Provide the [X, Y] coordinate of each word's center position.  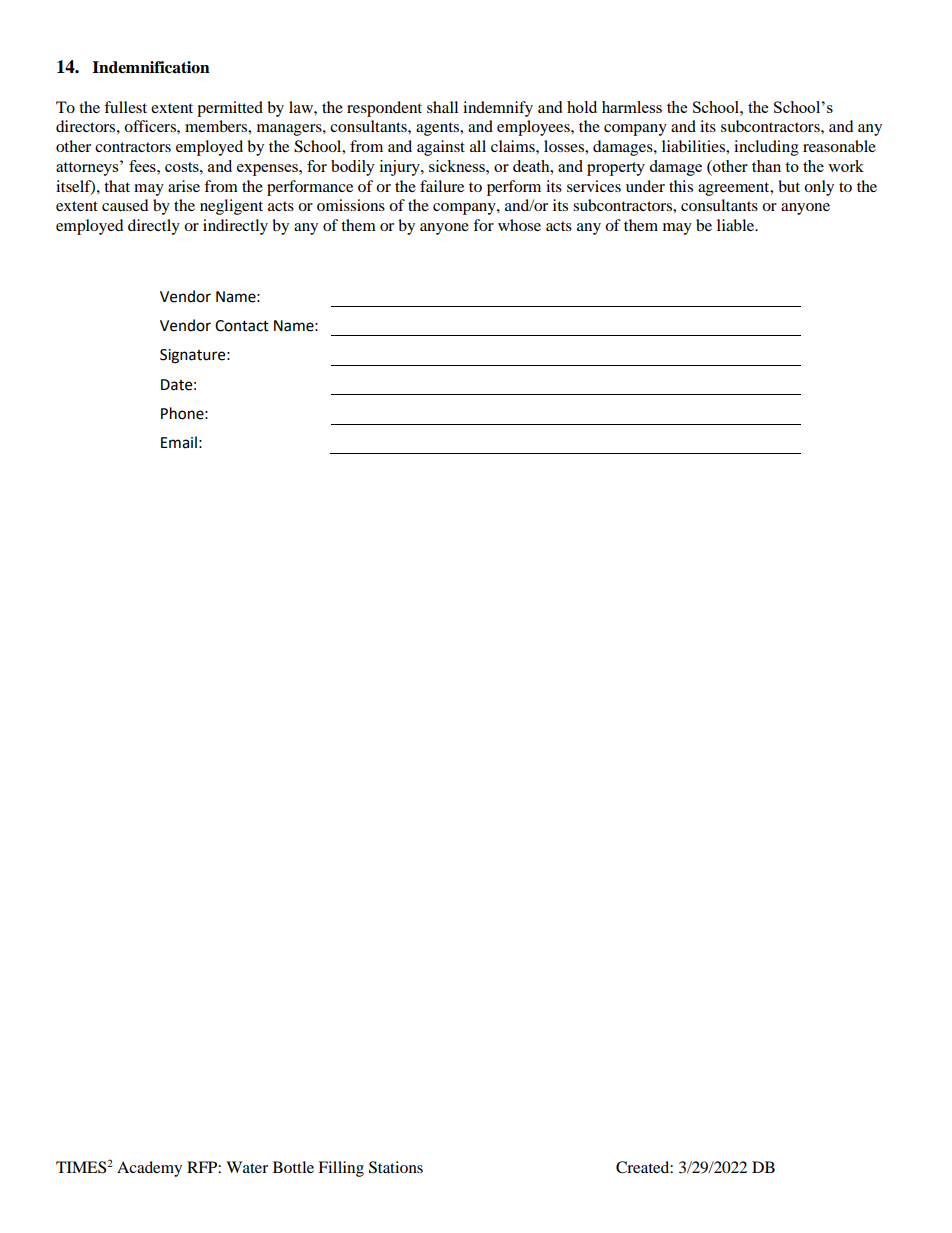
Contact [242, 326]
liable [737, 225]
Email [179, 442]
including [766, 148]
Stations [396, 1167]
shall [442, 107]
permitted [230, 109]
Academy [149, 1169]
